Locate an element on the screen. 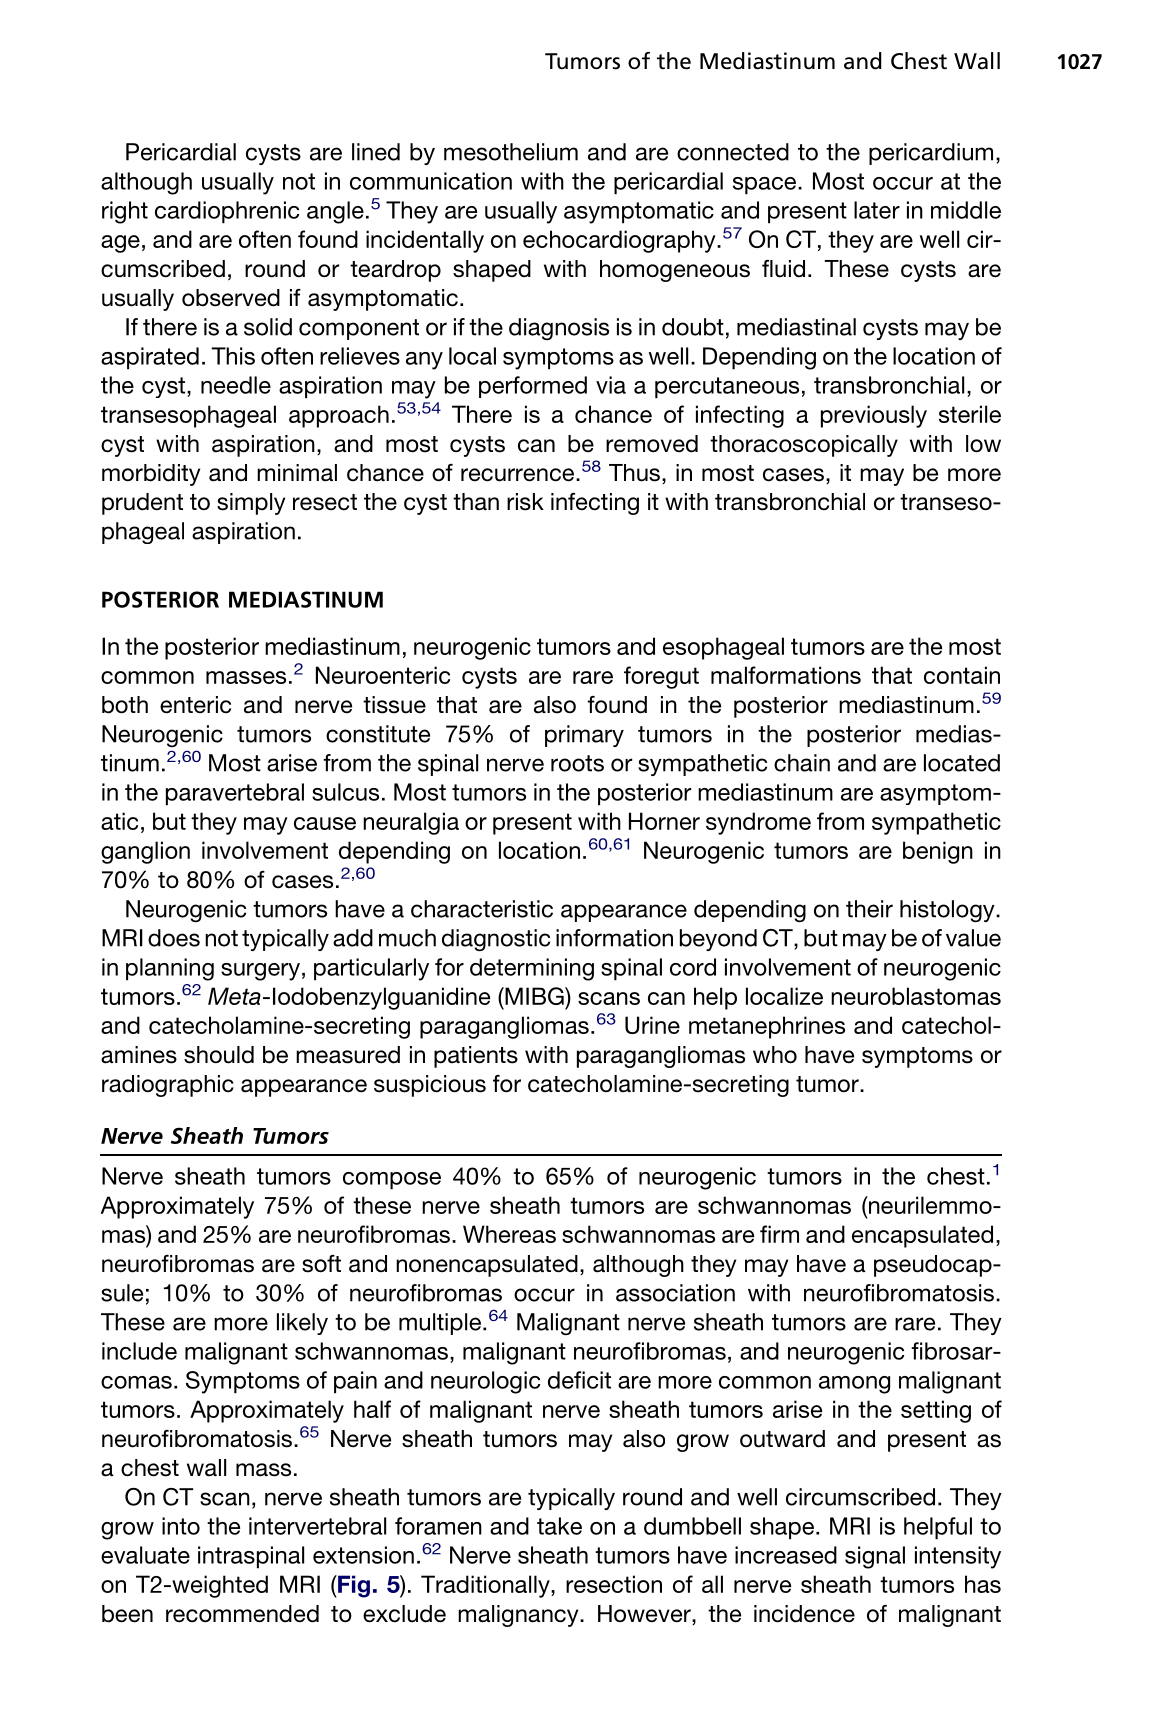 The width and height of the screenshot is (1149, 1724). both is located at coordinates (125, 705).
